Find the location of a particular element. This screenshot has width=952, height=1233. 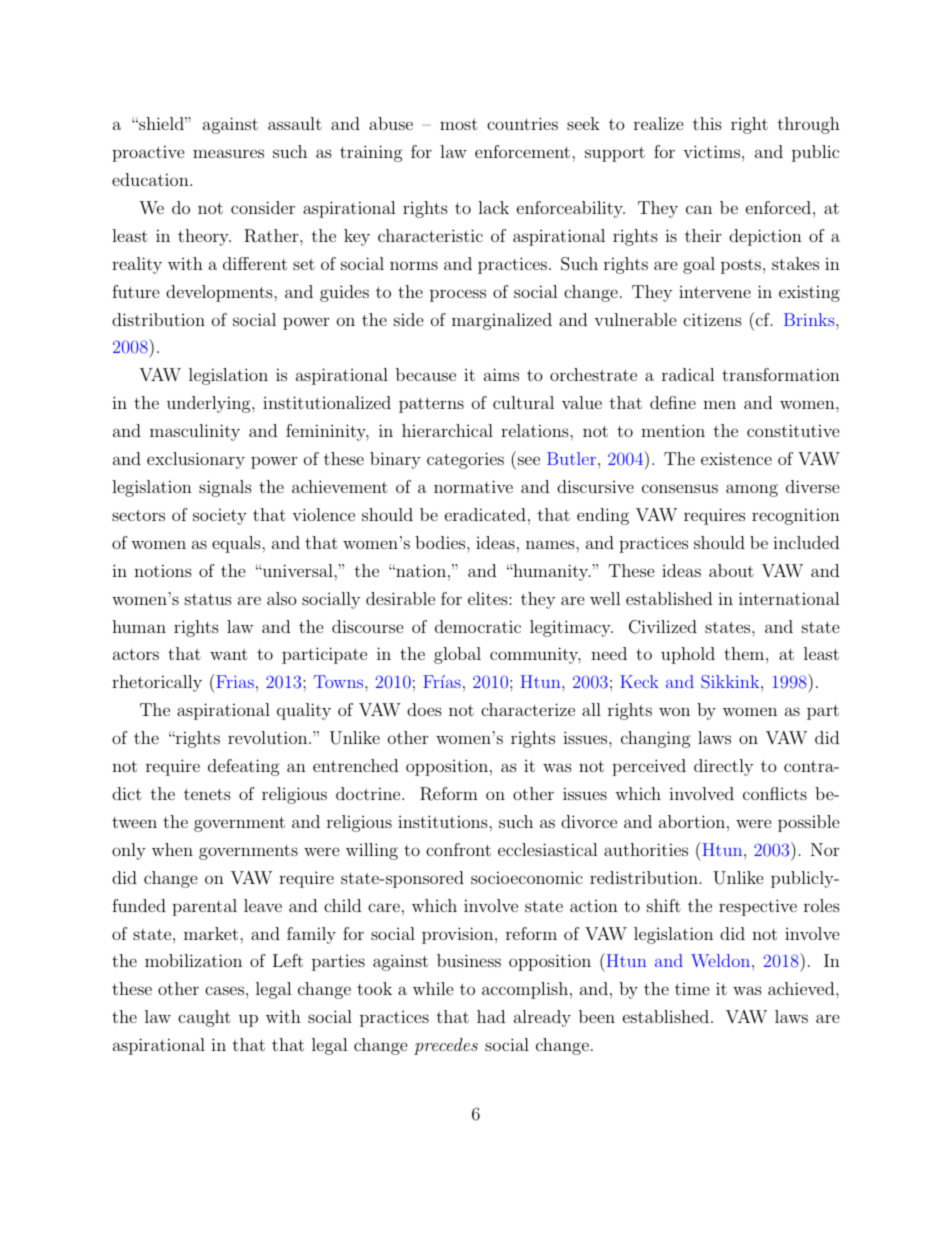

caught is located at coordinates (204, 1018).
